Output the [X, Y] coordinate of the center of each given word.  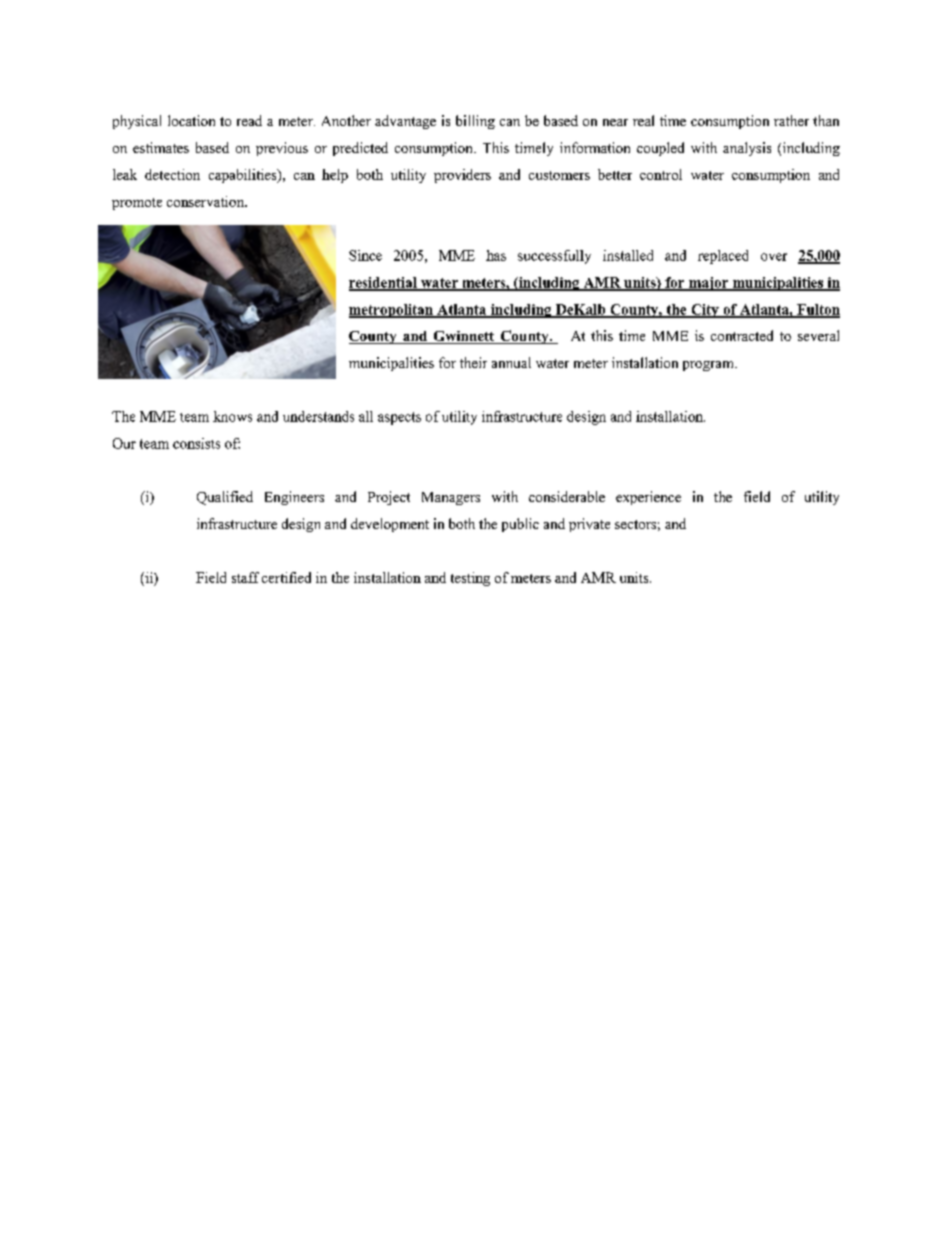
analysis [747, 149]
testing [470, 579]
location [191, 120]
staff [245, 577]
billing [475, 122]
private [589, 525]
